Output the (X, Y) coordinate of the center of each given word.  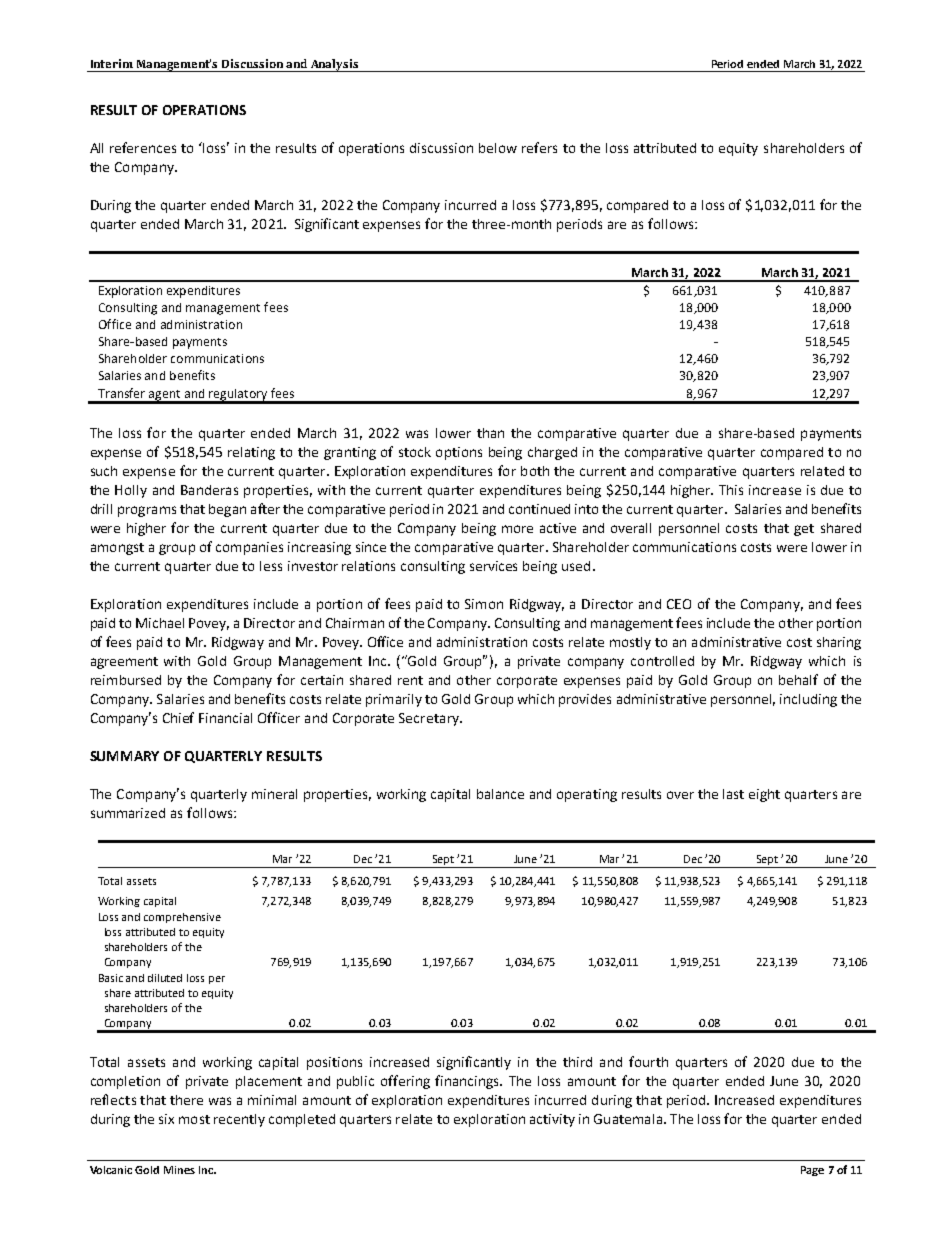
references (143, 147)
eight (764, 795)
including (808, 700)
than (490, 433)
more (517, 529)
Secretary (430, 719)
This (731, 490)
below (498, 148)
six (166, 1119)
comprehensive (182, 918)
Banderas (209, 490)
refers (539, 147)
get (804, 530)
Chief (178, 717)
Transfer (121, 393)
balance (500, 794)
